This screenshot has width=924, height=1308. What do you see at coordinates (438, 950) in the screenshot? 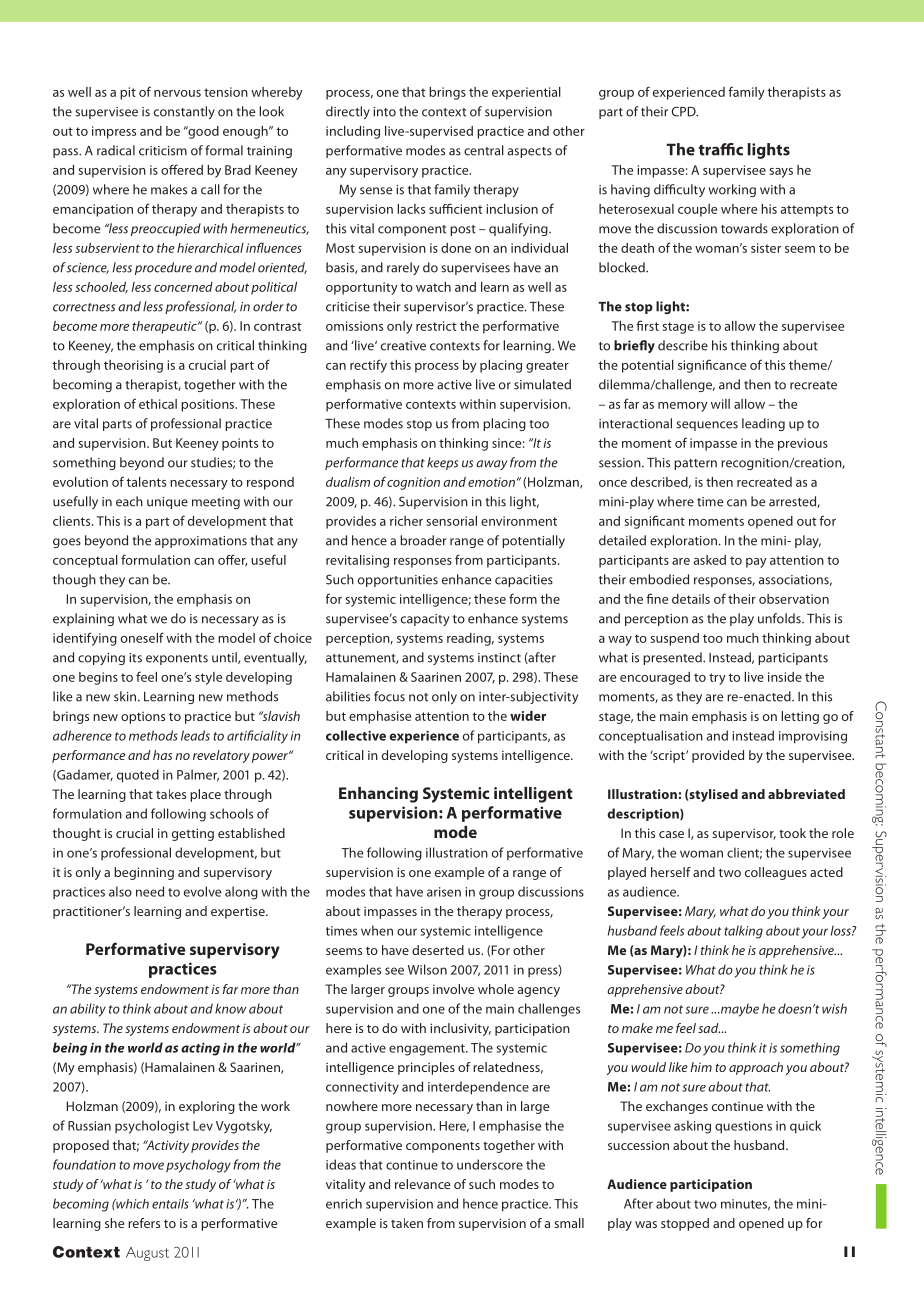
I see `deserted` at bounding box center [438, 950].
